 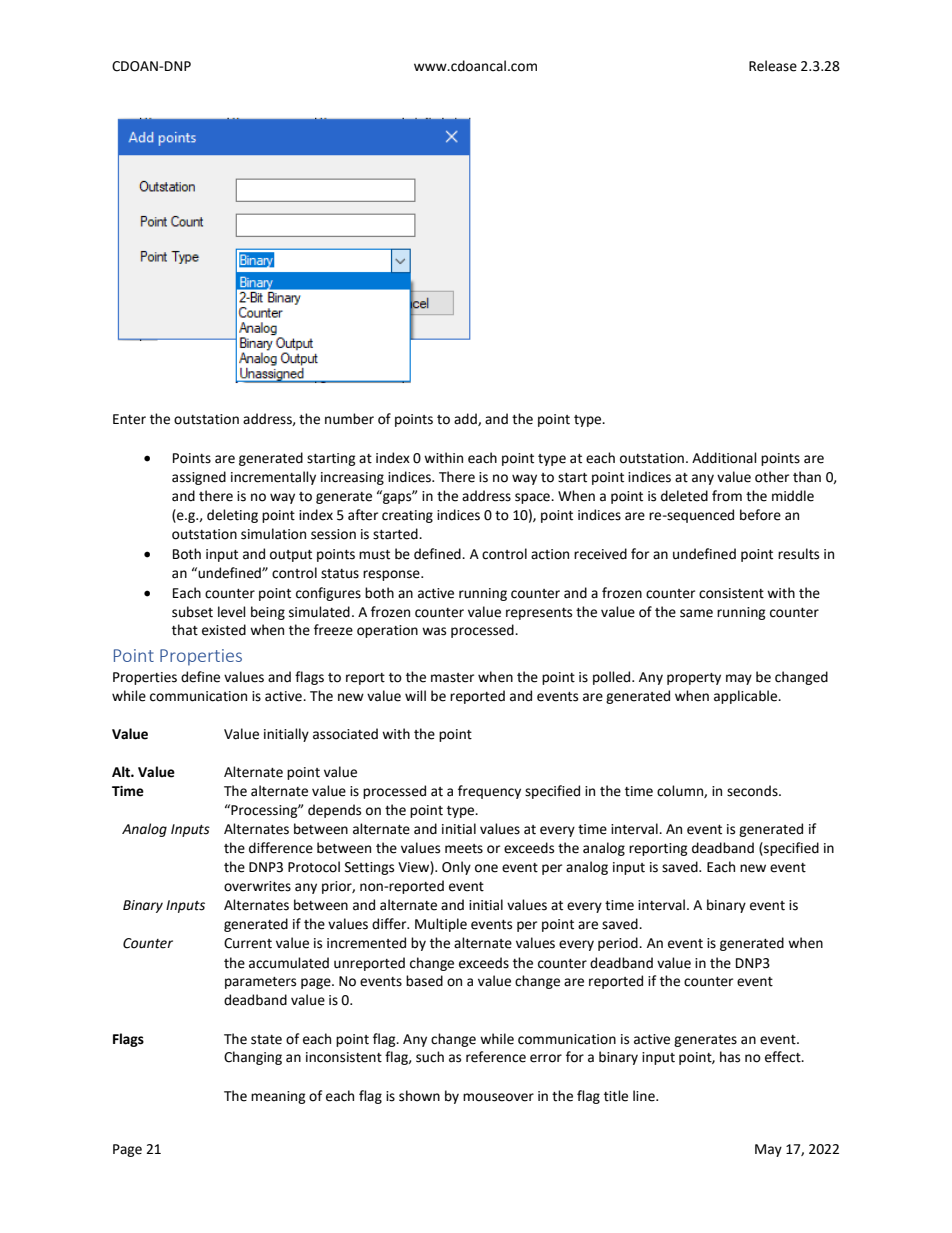 I want to click on frequency, so click(x=489, y=792).
